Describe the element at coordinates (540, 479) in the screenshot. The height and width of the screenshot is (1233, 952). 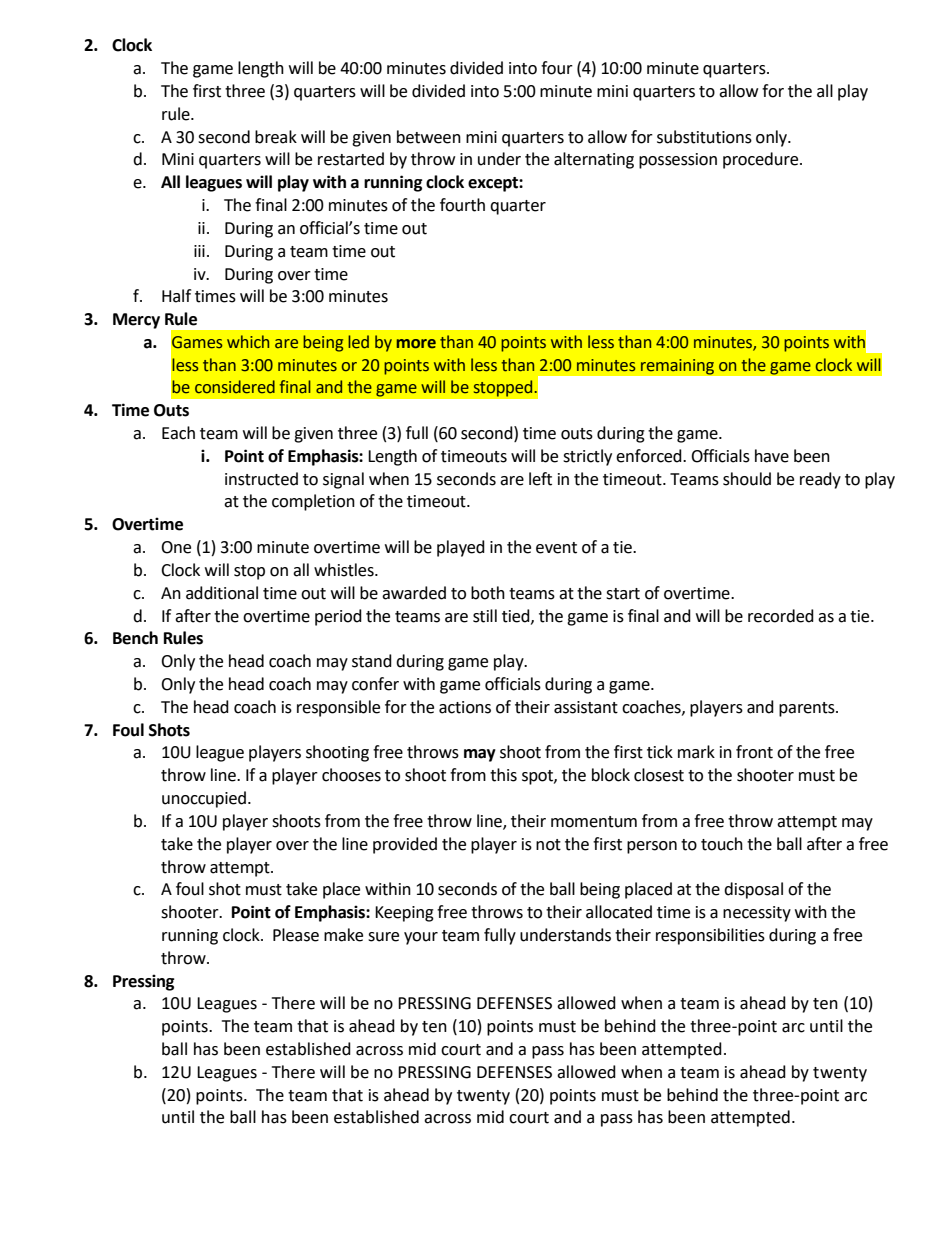
I see `left` at that location.
